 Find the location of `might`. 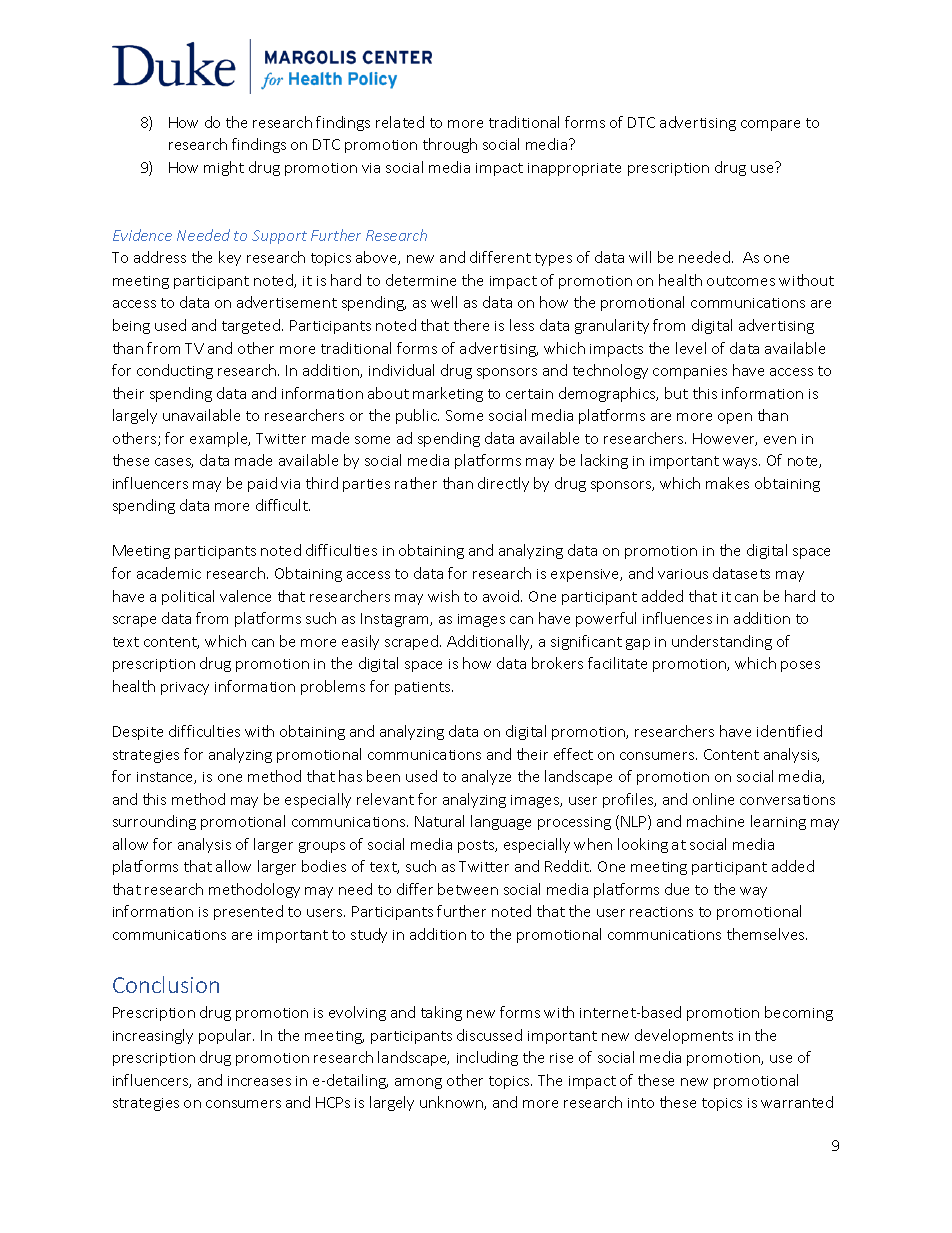

might is located at coordinates (224, 168).
